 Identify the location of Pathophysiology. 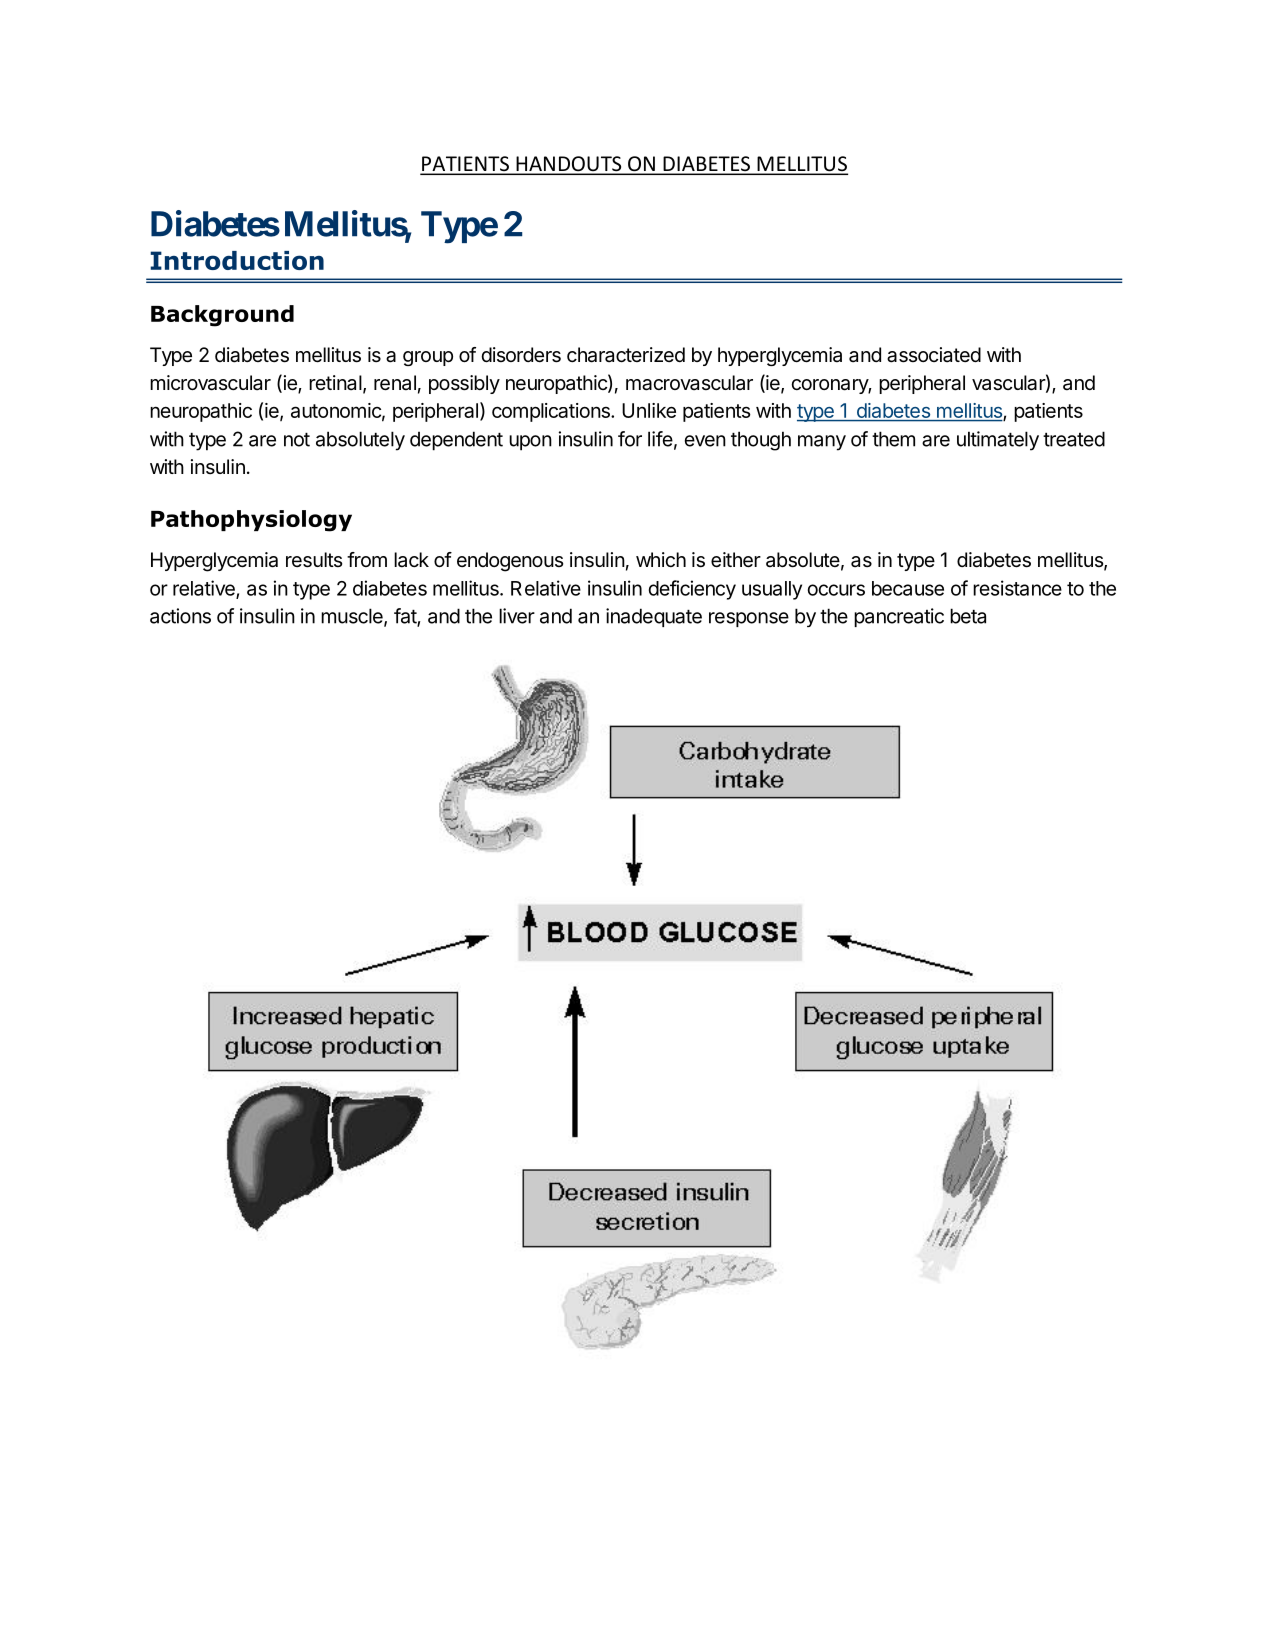
(251, 521).
